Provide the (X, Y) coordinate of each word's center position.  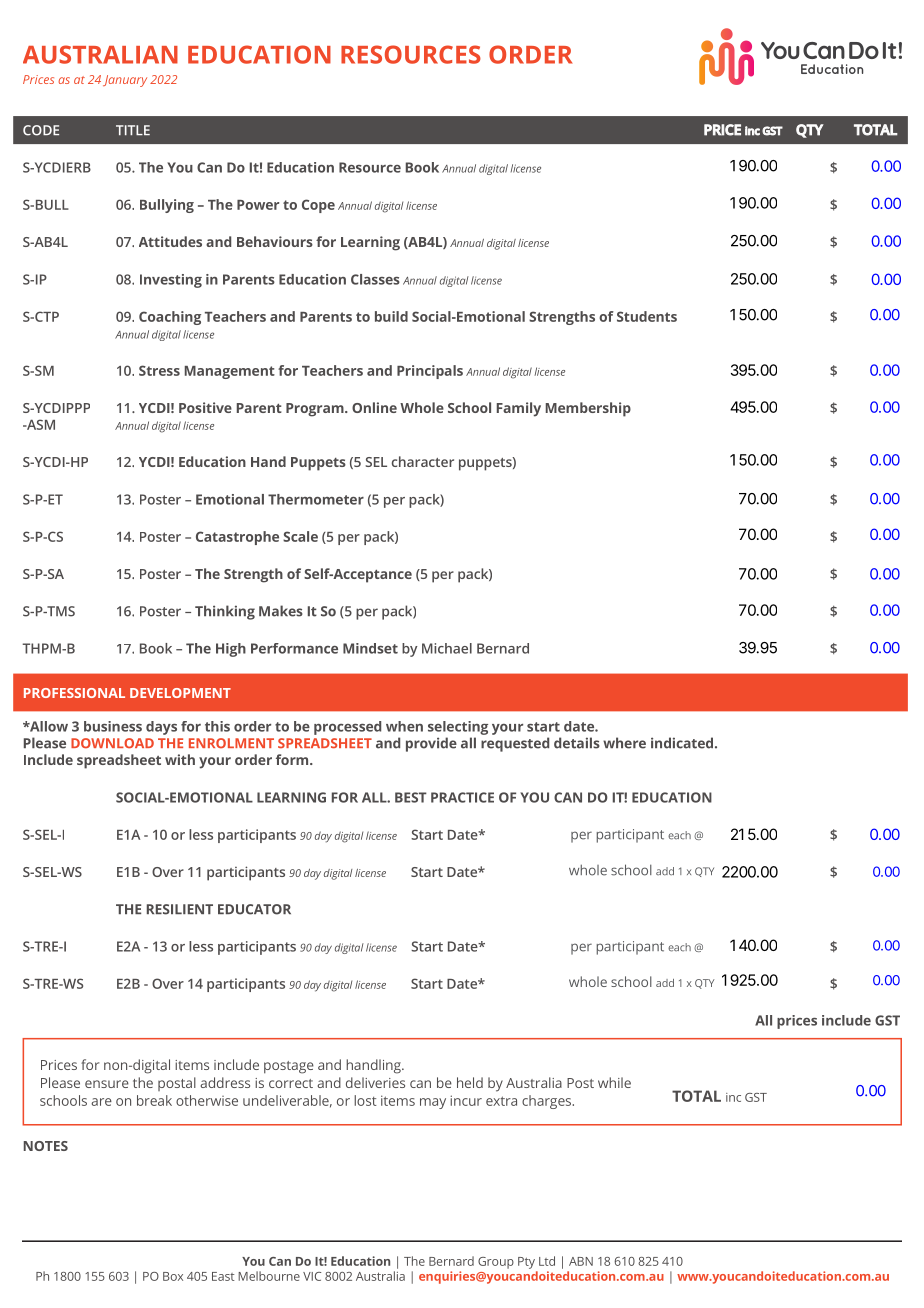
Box (173, 1276)
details (577, 743)
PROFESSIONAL (74, 693)
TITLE (133, 130)
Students (647, 316)
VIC (312, 1276)
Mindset (370, 648)
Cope (318, 206)
